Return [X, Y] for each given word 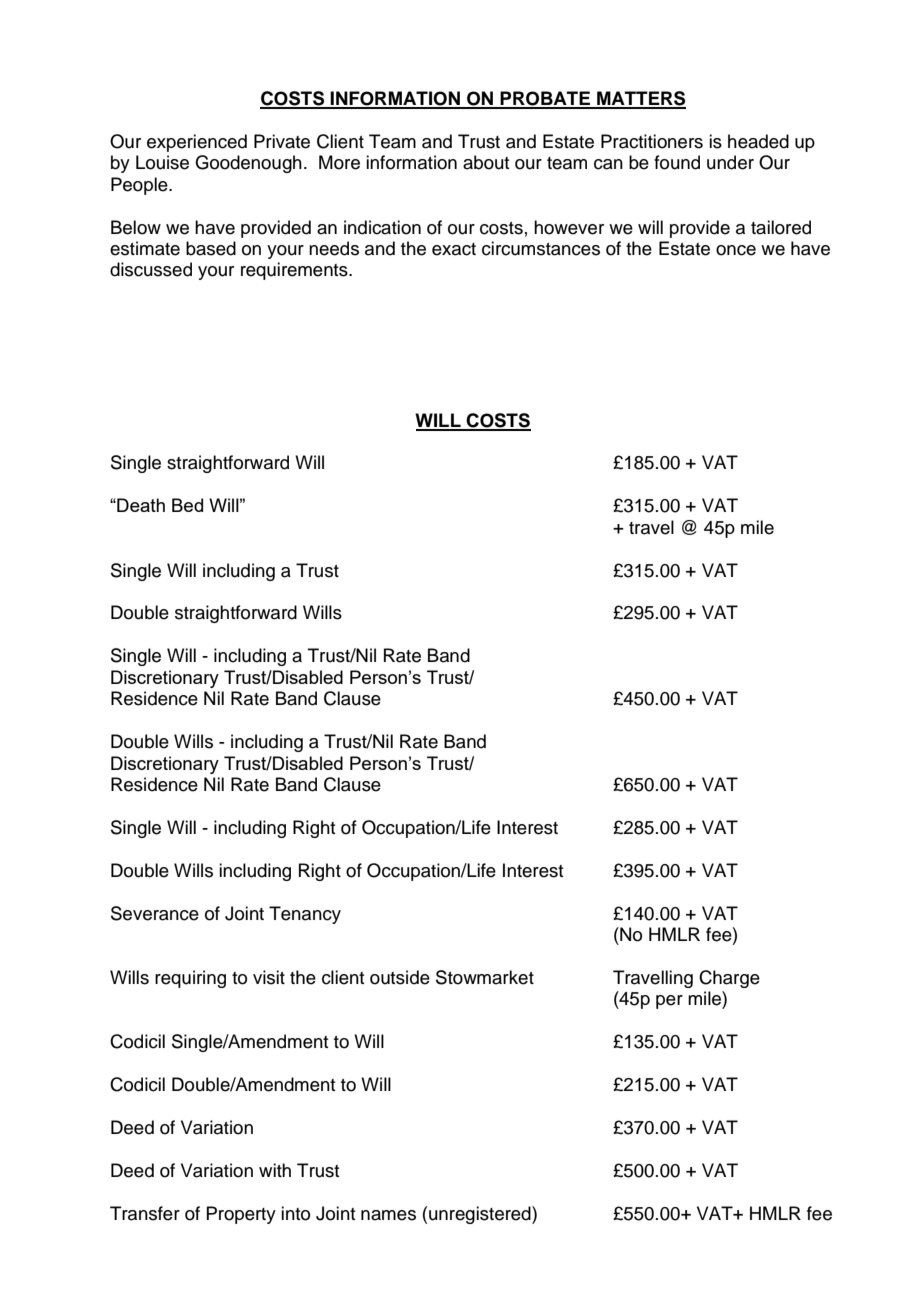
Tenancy [305, 915]
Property [241, 1215]
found [677, 162]
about [486, 162]
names [388, 1215]
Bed [187, 505]
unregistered [481, 1215]
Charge [729, 979]
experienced [197, 143]
